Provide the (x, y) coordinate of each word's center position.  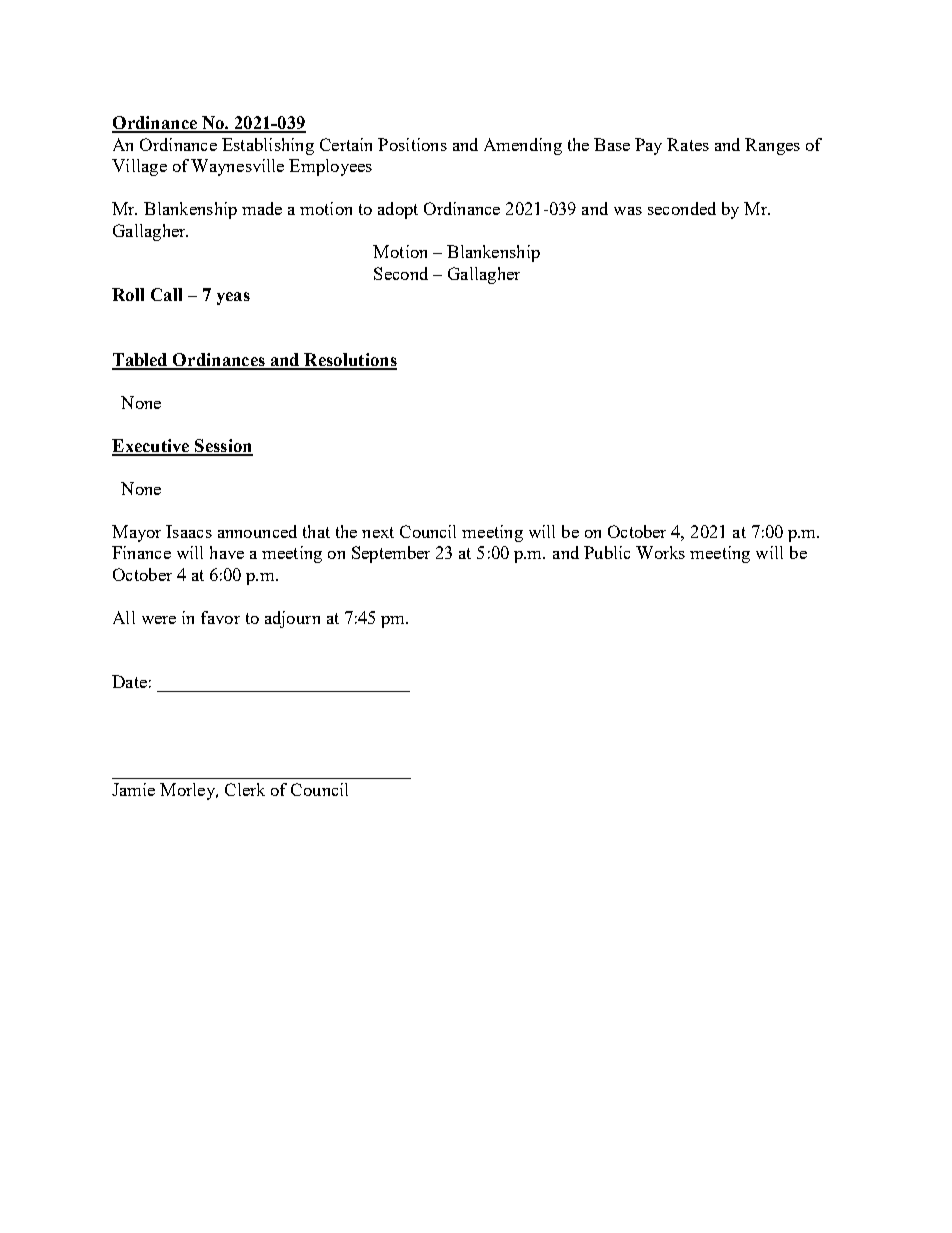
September (391, 554)
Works (660, 552)
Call (166, 294)
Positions (412, 144)
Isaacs (189, 531)
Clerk (245, 789)
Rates (688, 144)
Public (607, 552)
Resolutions (349, 361)
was (628, 211)
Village (139, 167)
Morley (188, 791)
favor (220, 617)
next (378, 532)
